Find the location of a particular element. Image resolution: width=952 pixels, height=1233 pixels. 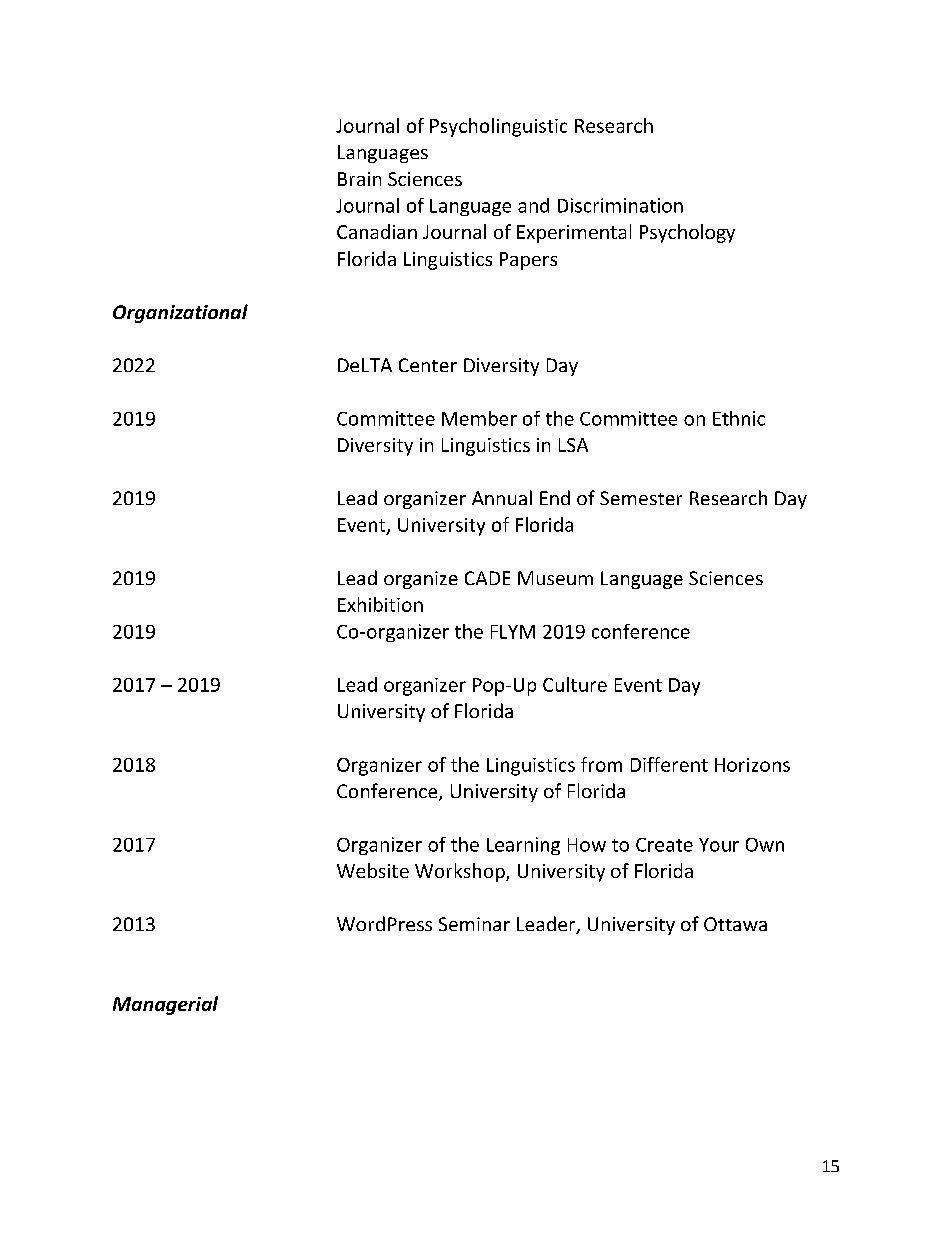

Brain is located at coordinates (359, 179).
